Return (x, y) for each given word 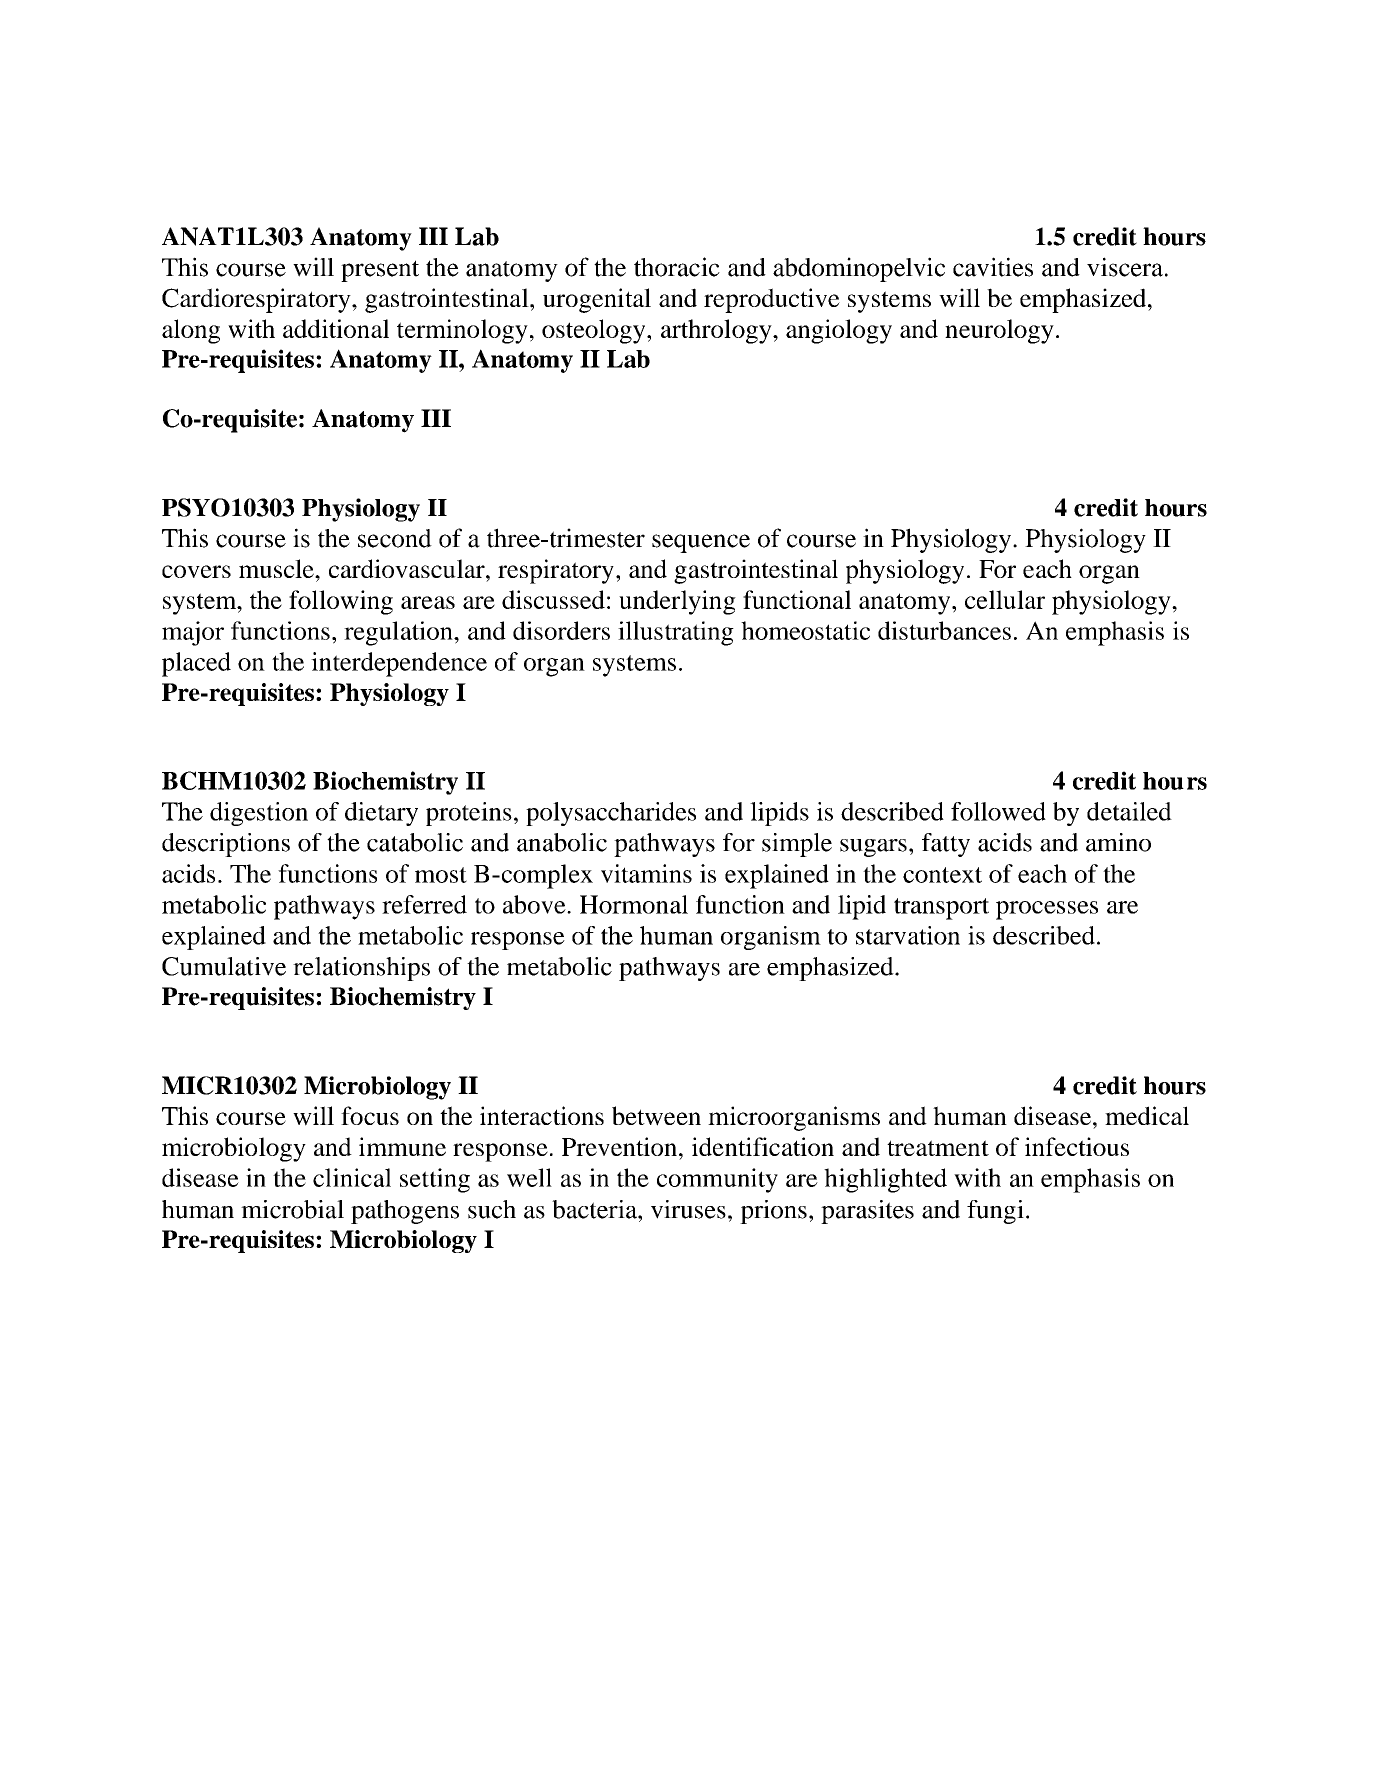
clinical (352, 1177)
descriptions (226, 845)
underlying (677, 602)
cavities (993, 267)
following (341, 602)
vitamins (646, 873)
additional (336, 328)
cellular (1005, 599)
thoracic (677, 267)
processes (1047, 910)
